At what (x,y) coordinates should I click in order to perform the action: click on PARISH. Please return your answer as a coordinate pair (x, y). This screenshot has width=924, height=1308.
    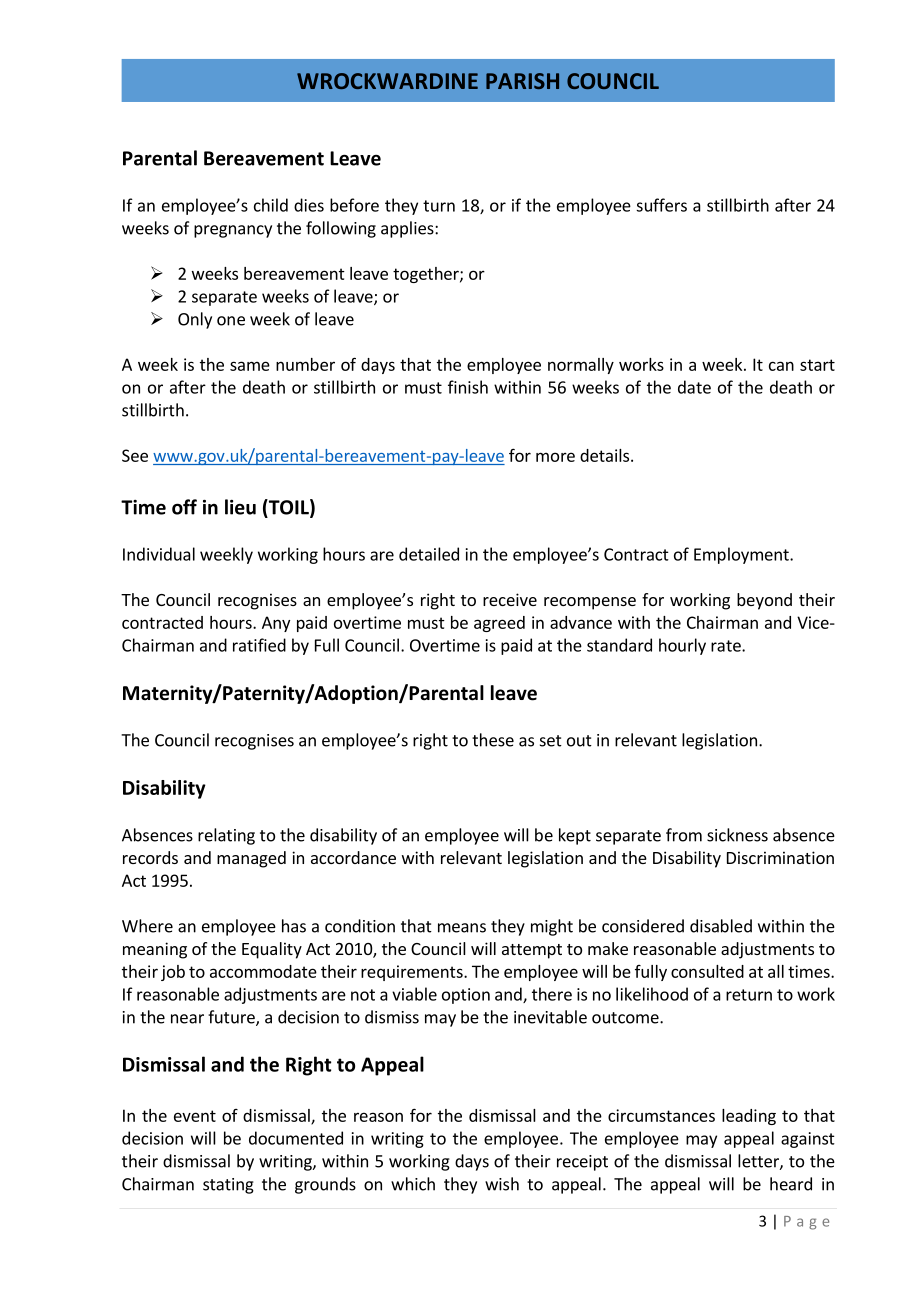
    Looking at the image, I should click on (522, 81).
